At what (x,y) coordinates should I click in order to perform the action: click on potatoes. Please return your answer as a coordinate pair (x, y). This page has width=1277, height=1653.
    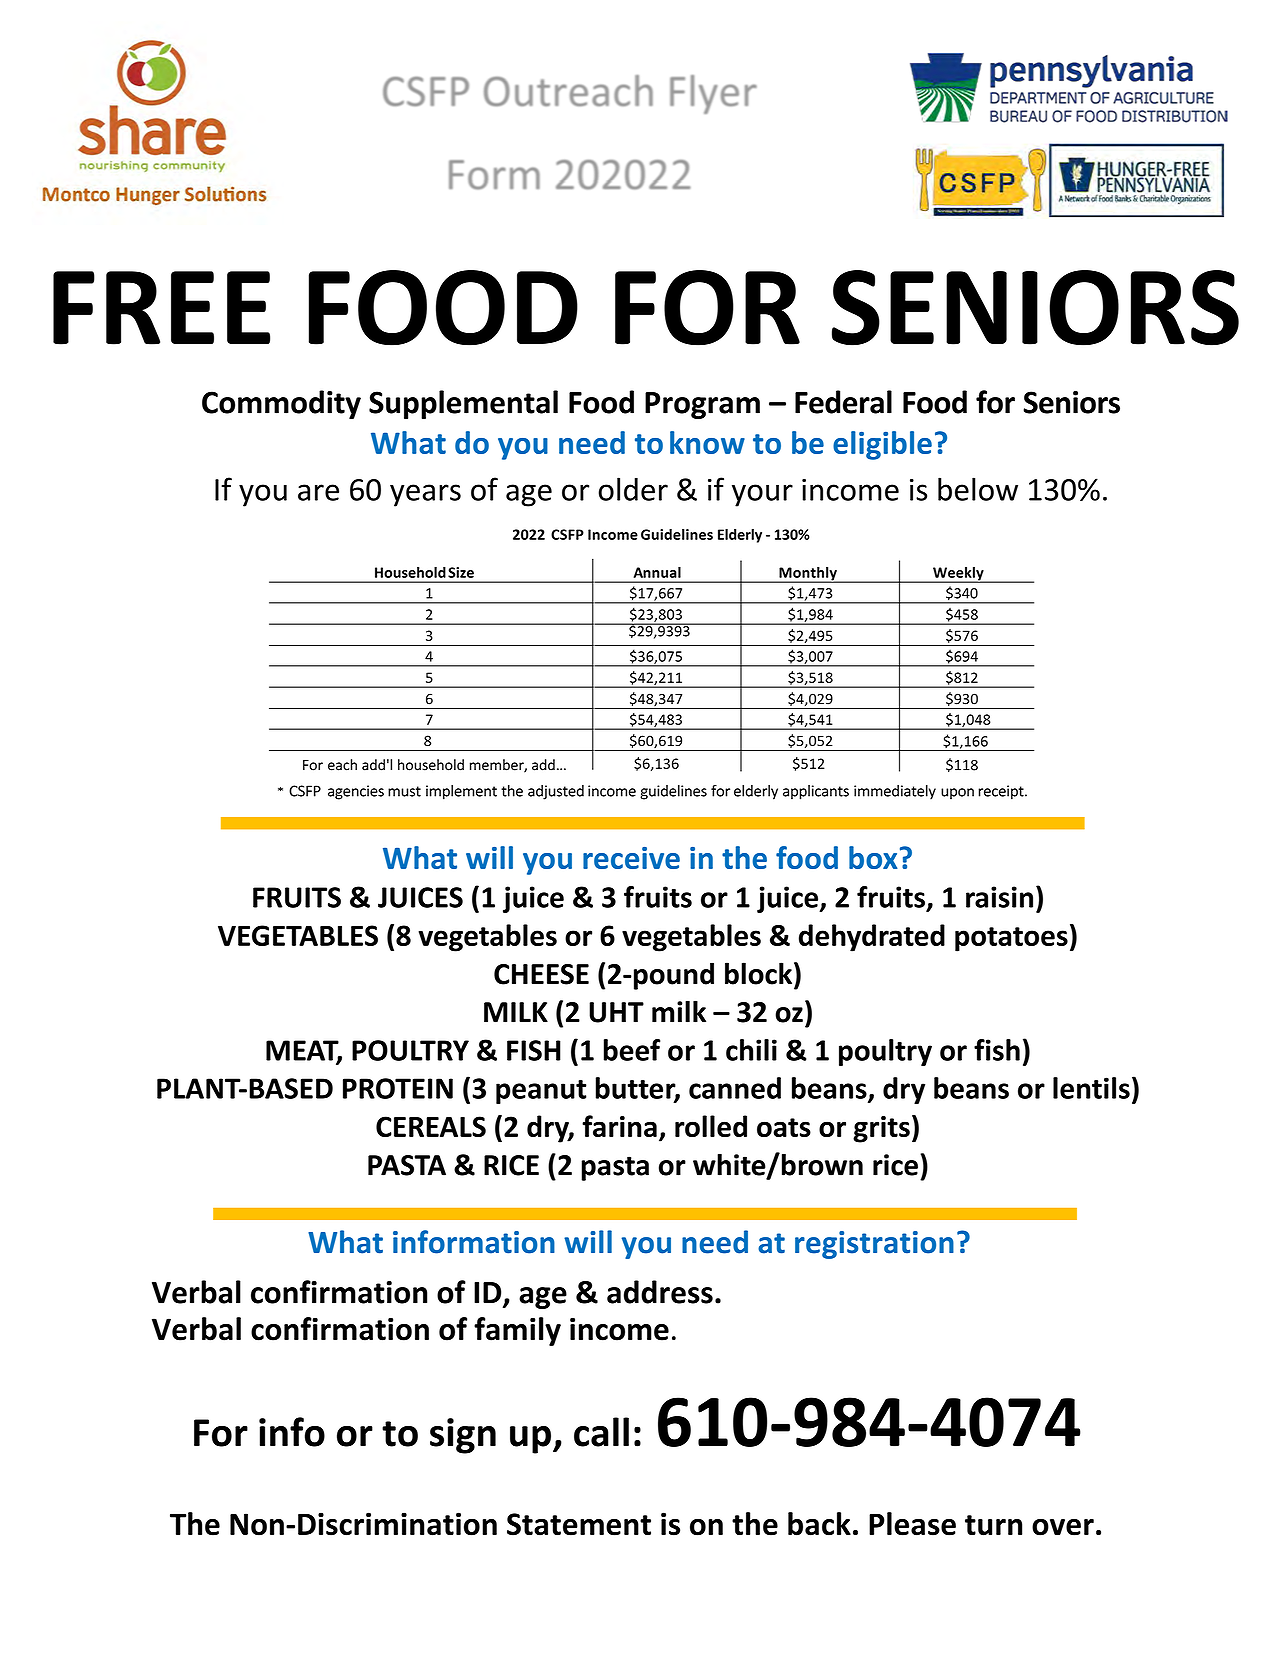
    Looking at the image, I should click on (1011, 939).
